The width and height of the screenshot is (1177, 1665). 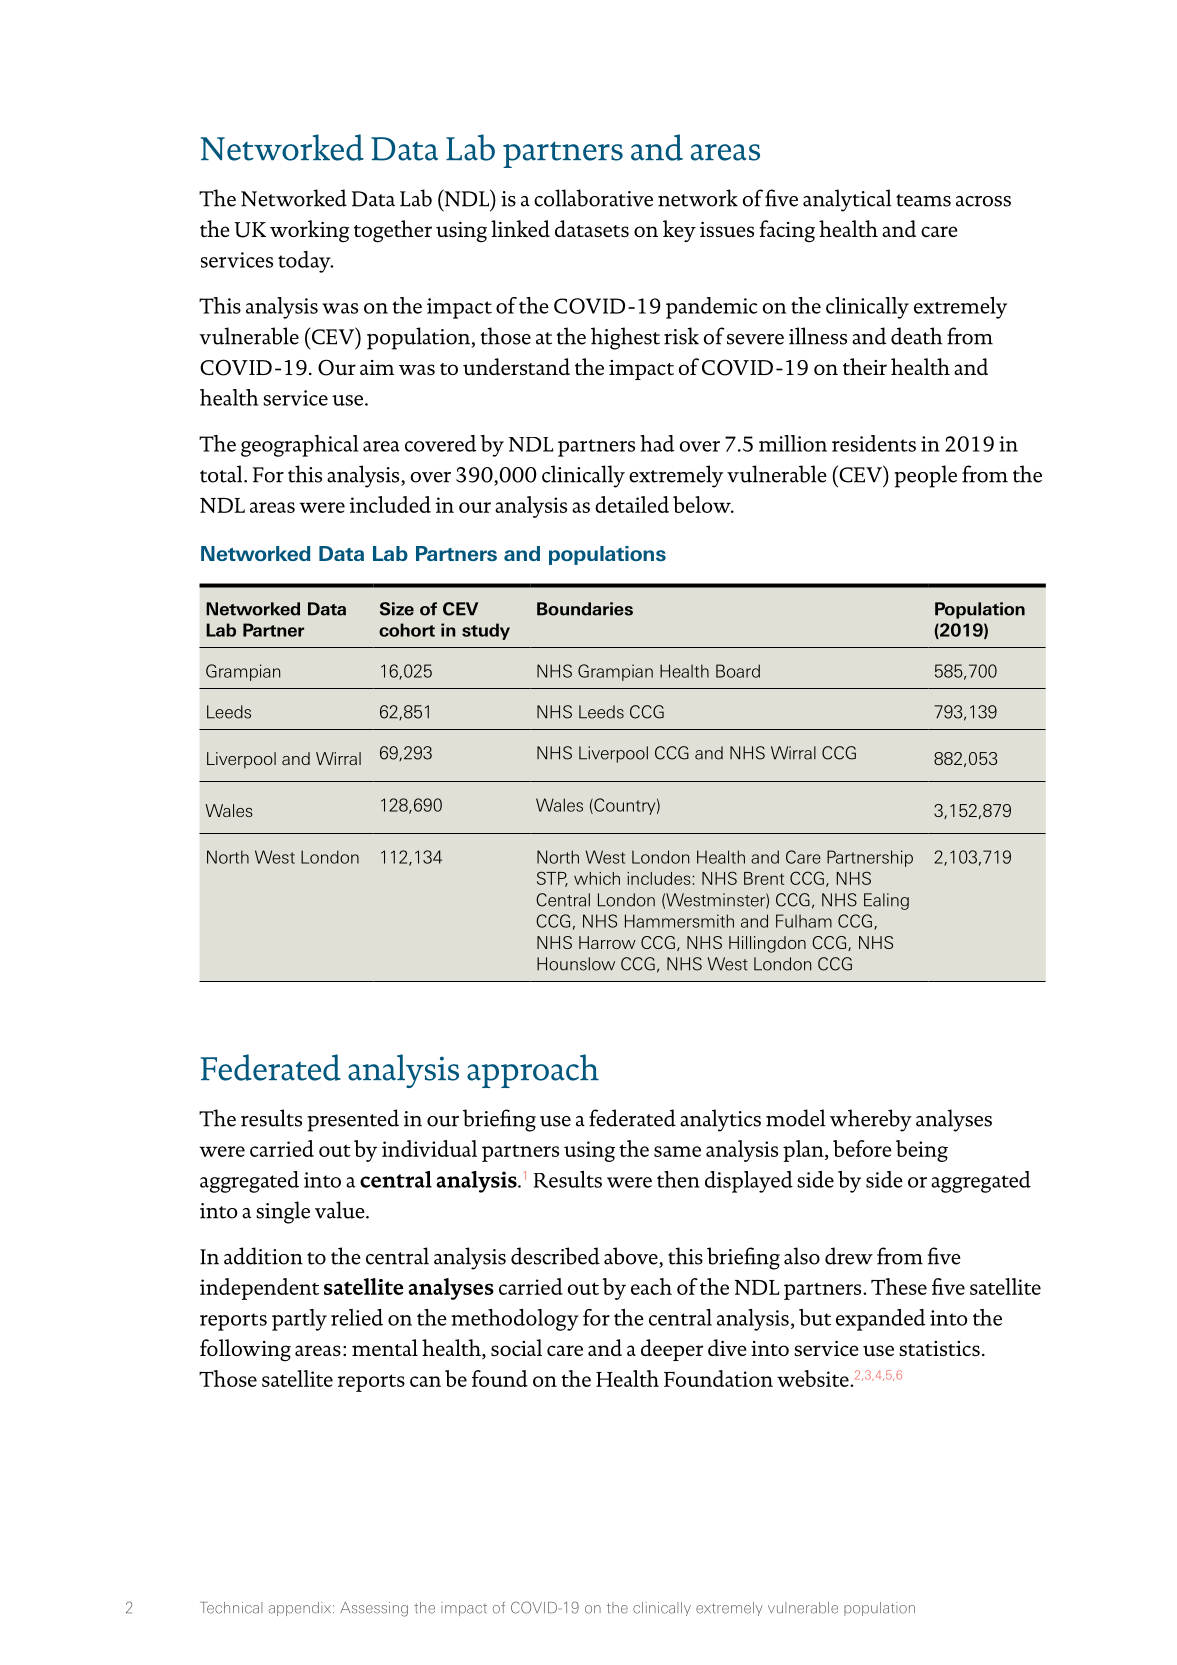 What do you see at coordinates (593, 198) in the screenshot?
I see `collaborative` at bounding box center [593, 198].
